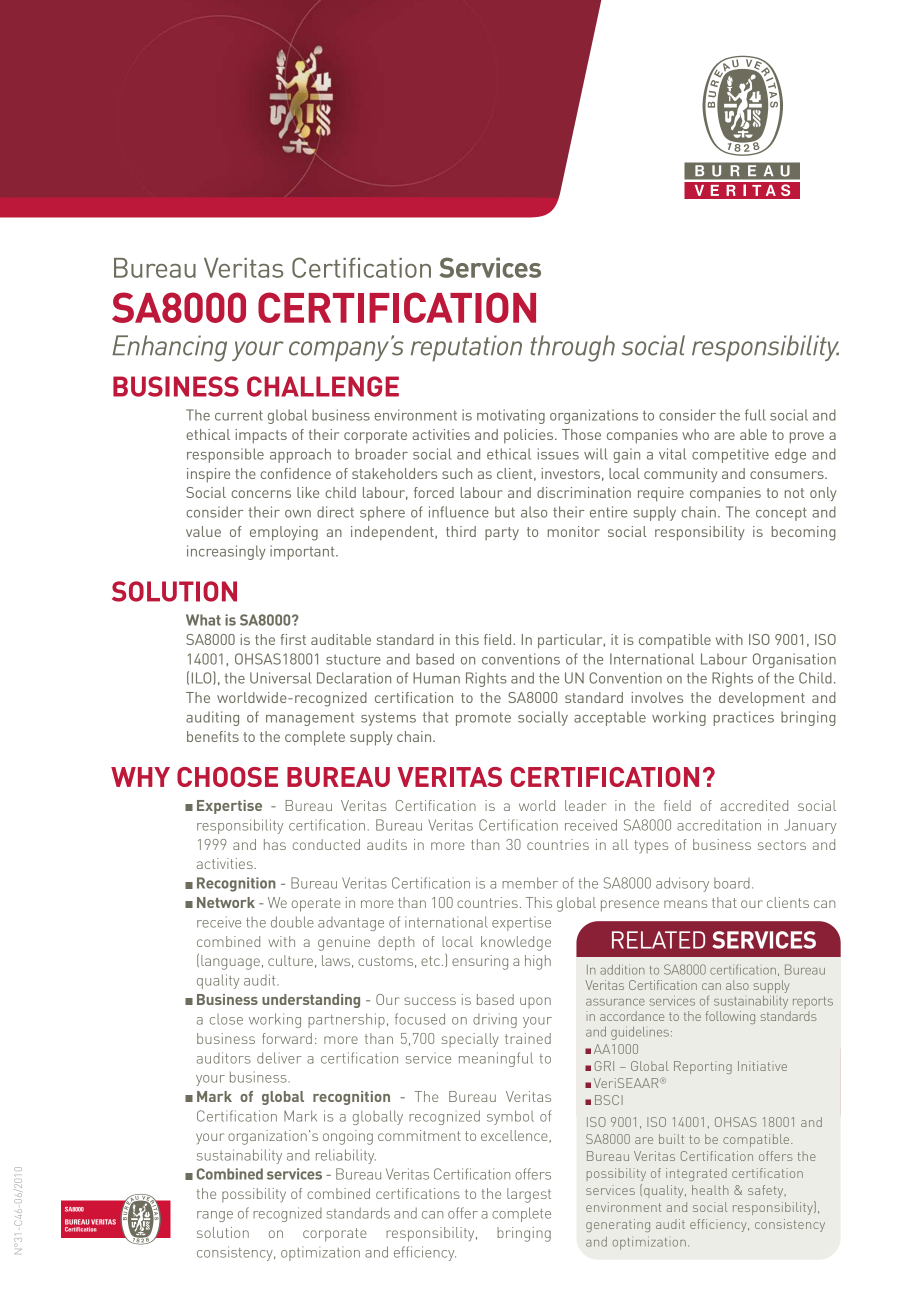 The height and width of the screenshot is (1308, 924). What do you see at coordinates (755, 415) in the screenshot?
I see `full` at bounding box center [755, 415].
